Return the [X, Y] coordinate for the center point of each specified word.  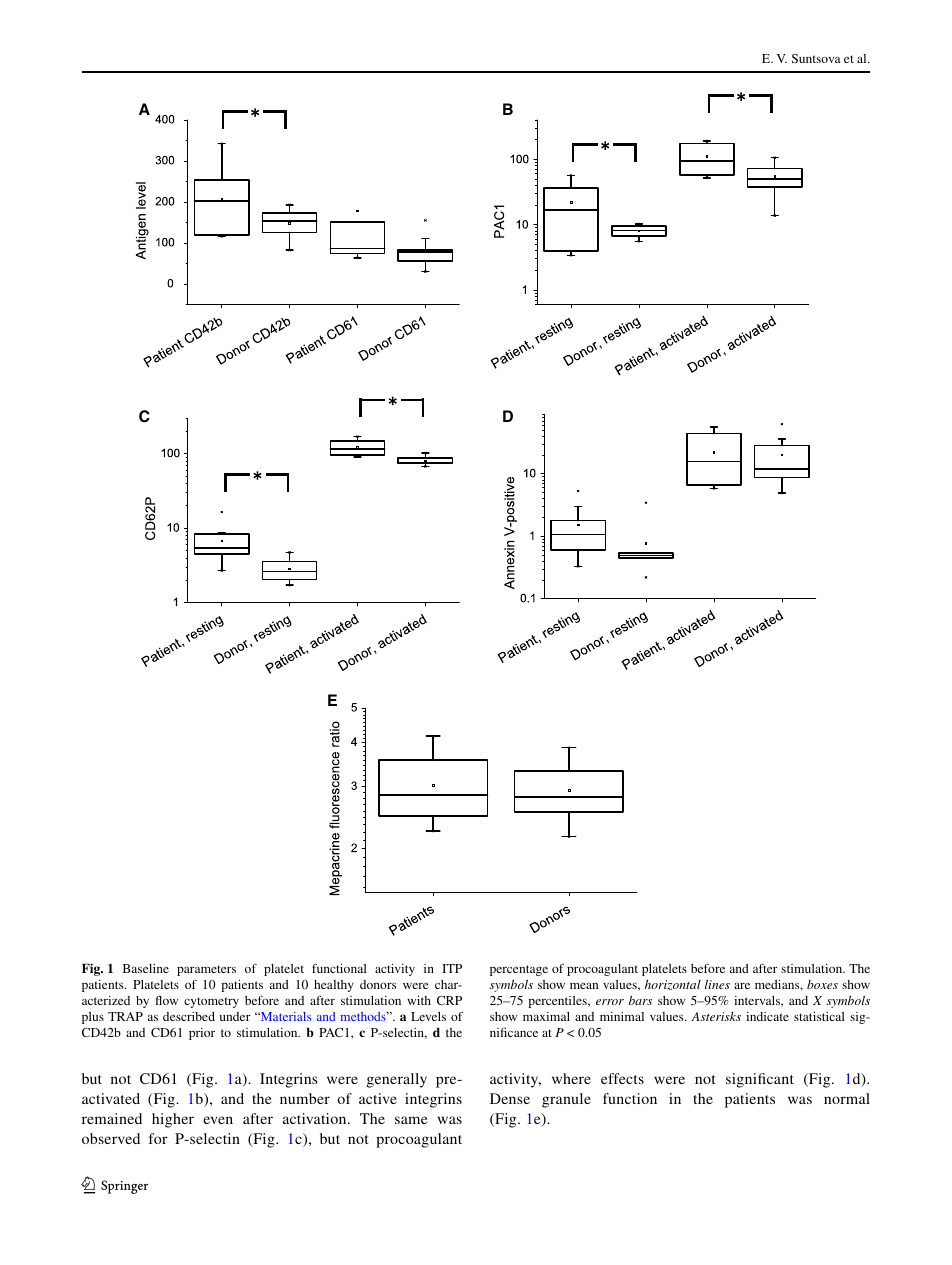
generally [397, 1080]
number [305, 1098]
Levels [428, 1016]
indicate [767, 1016]
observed [111, 1138]
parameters [206, 970]
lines [717, 984]
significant [760, 1080]
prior [202, 1034]
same [411, 1120]
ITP [452, 968]
